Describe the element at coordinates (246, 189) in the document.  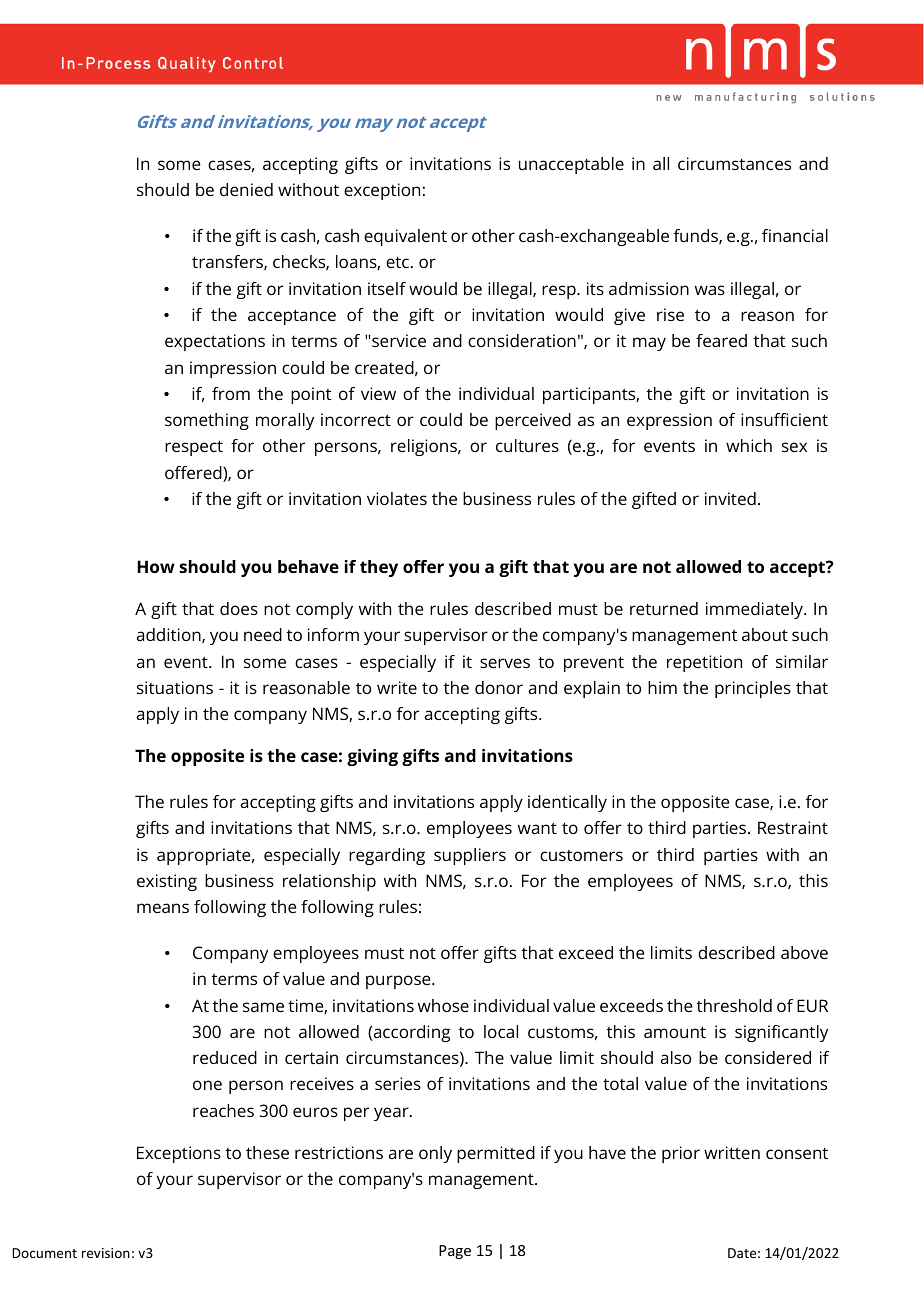
I see `denied` at that location.
